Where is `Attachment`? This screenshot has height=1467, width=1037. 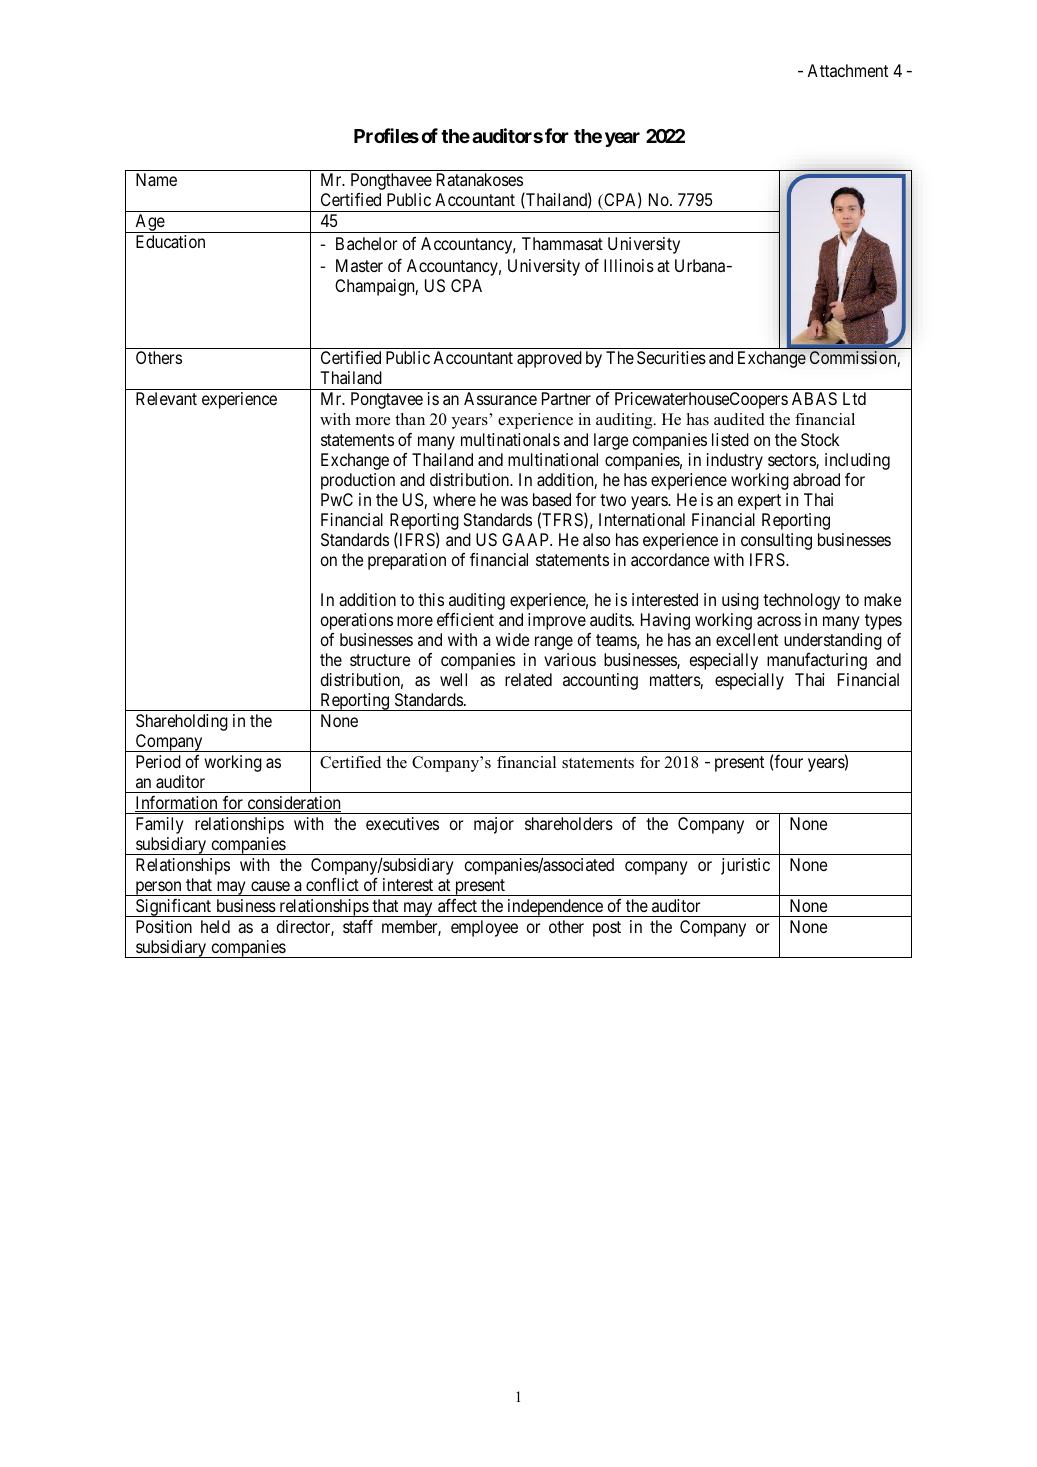
Attachment is located at coordinates (847, 70).
